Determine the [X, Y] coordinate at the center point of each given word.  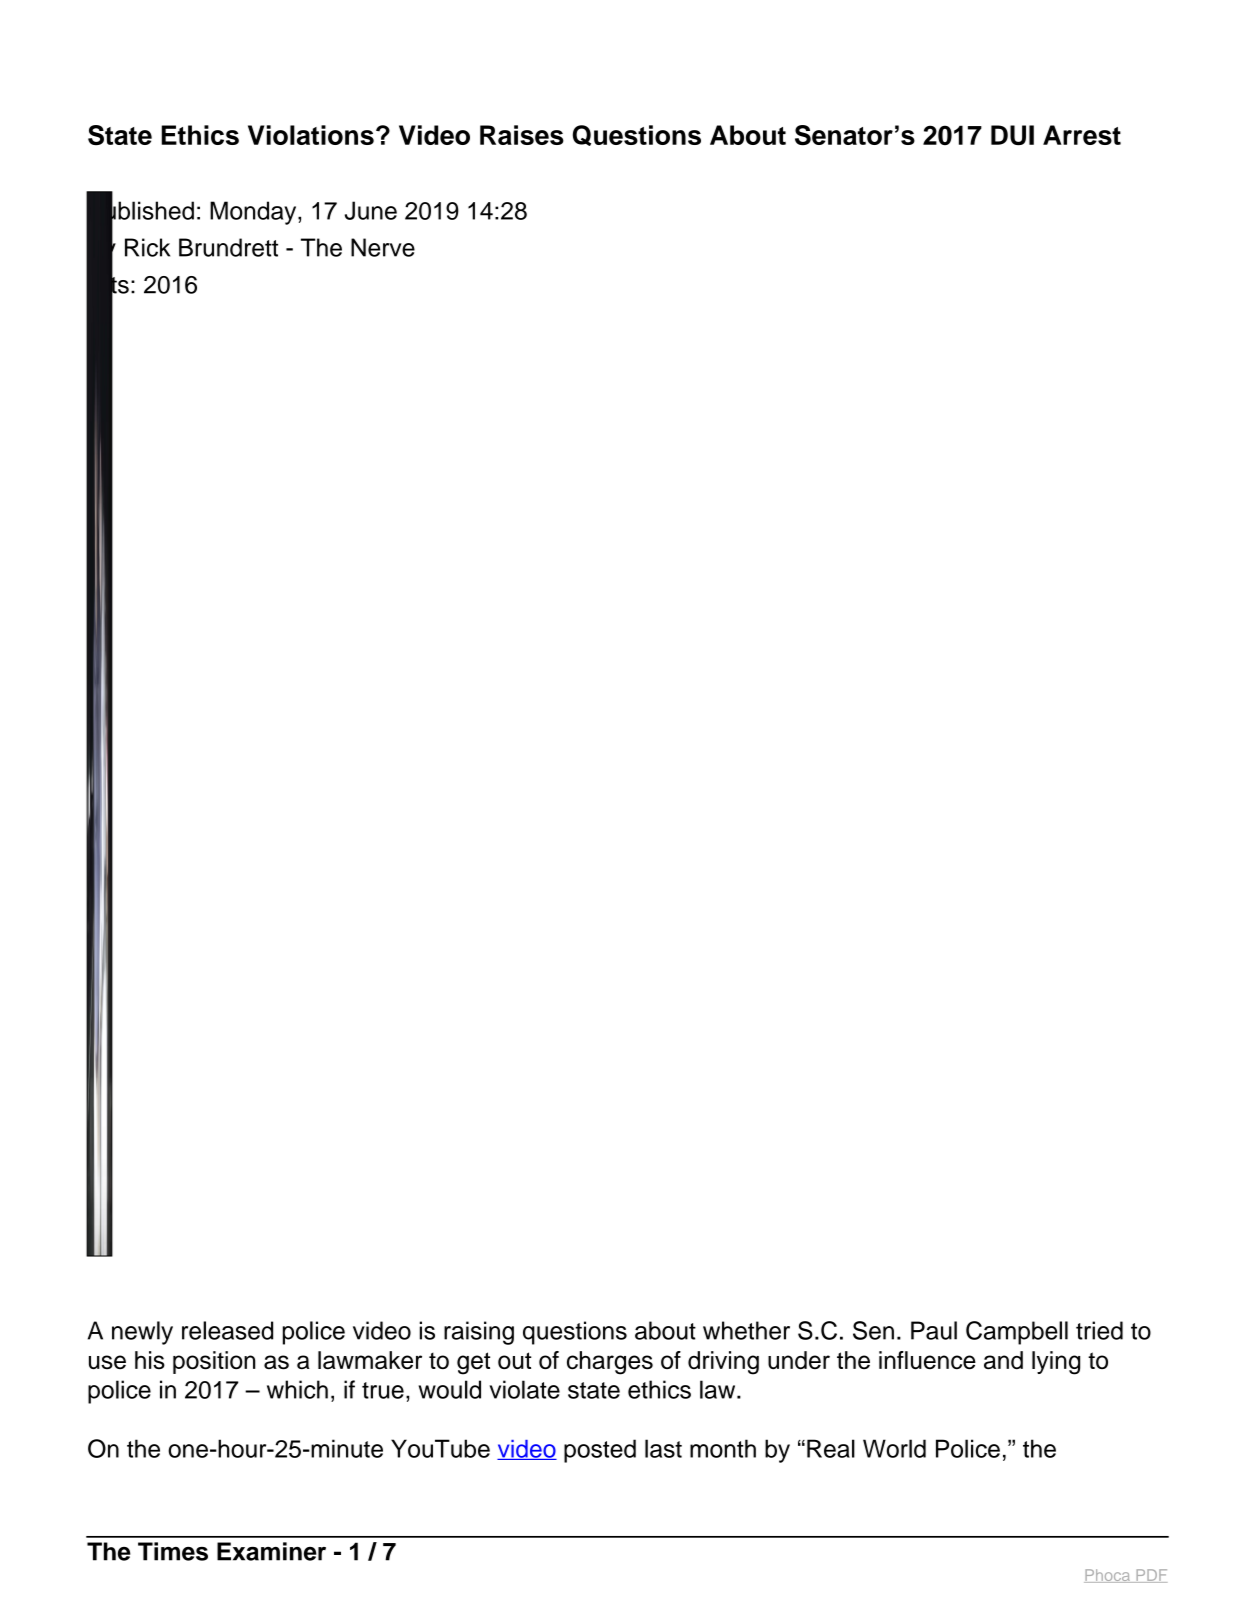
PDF [1150, 1576]
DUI [1012, 135]
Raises [522, 135]
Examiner [271, 1551]
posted [600, 1451]
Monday [254, 213]
